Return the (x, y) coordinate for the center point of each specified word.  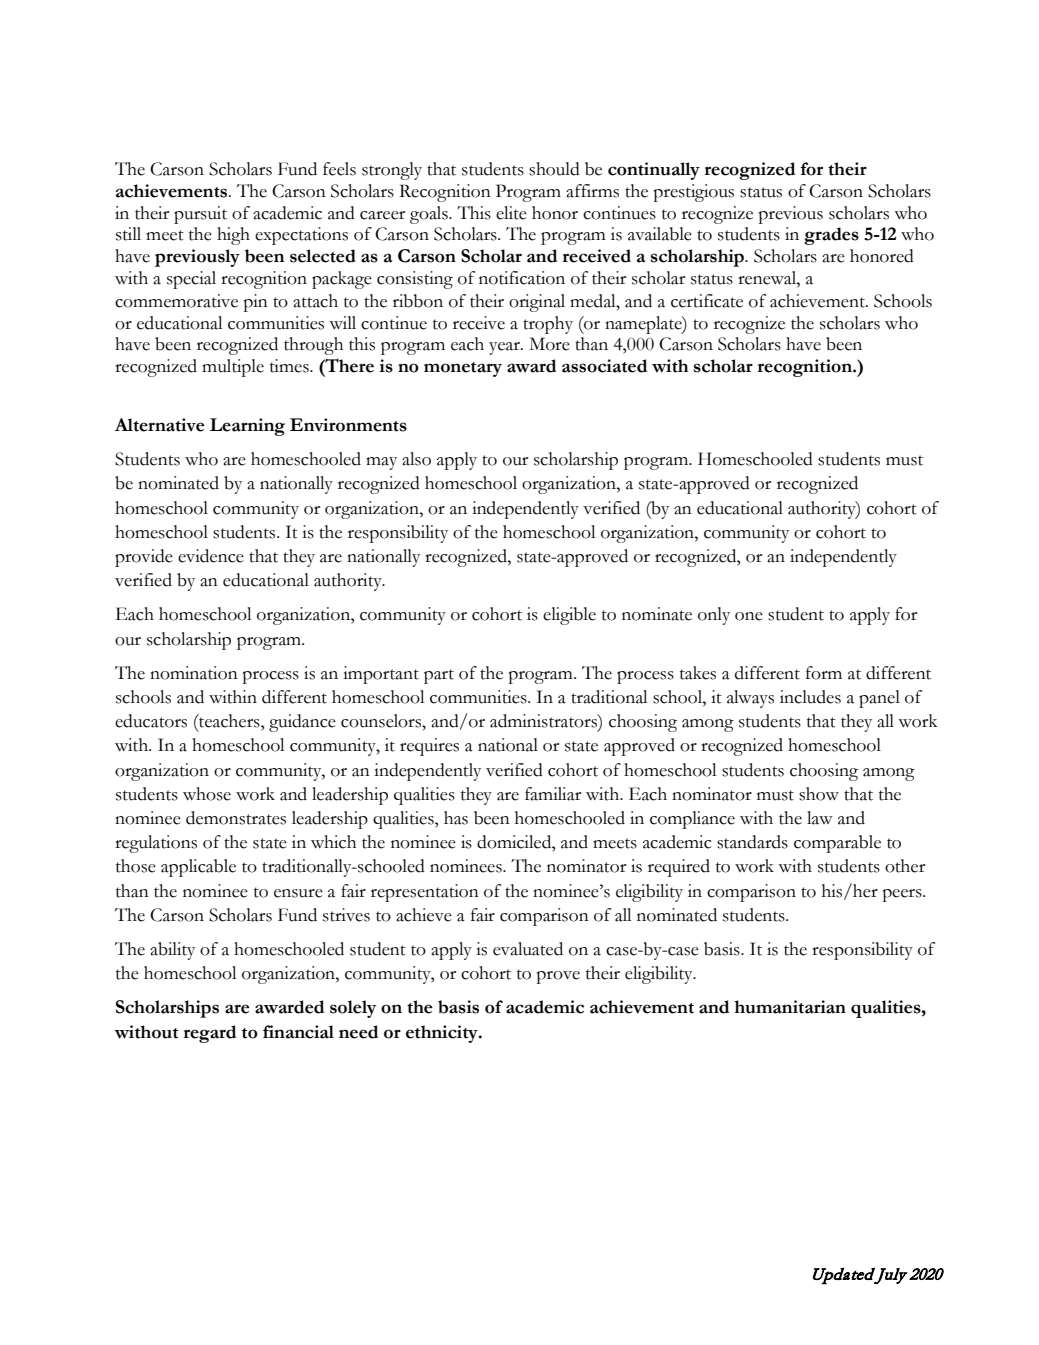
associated (604, 366)
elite (511, 213)
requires (429, 747)
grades (831, 236)
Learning (247, 427)
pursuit (200, 215)
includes (810, 697)
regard (210, 1034)
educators (151, 721)
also (416, 459)
